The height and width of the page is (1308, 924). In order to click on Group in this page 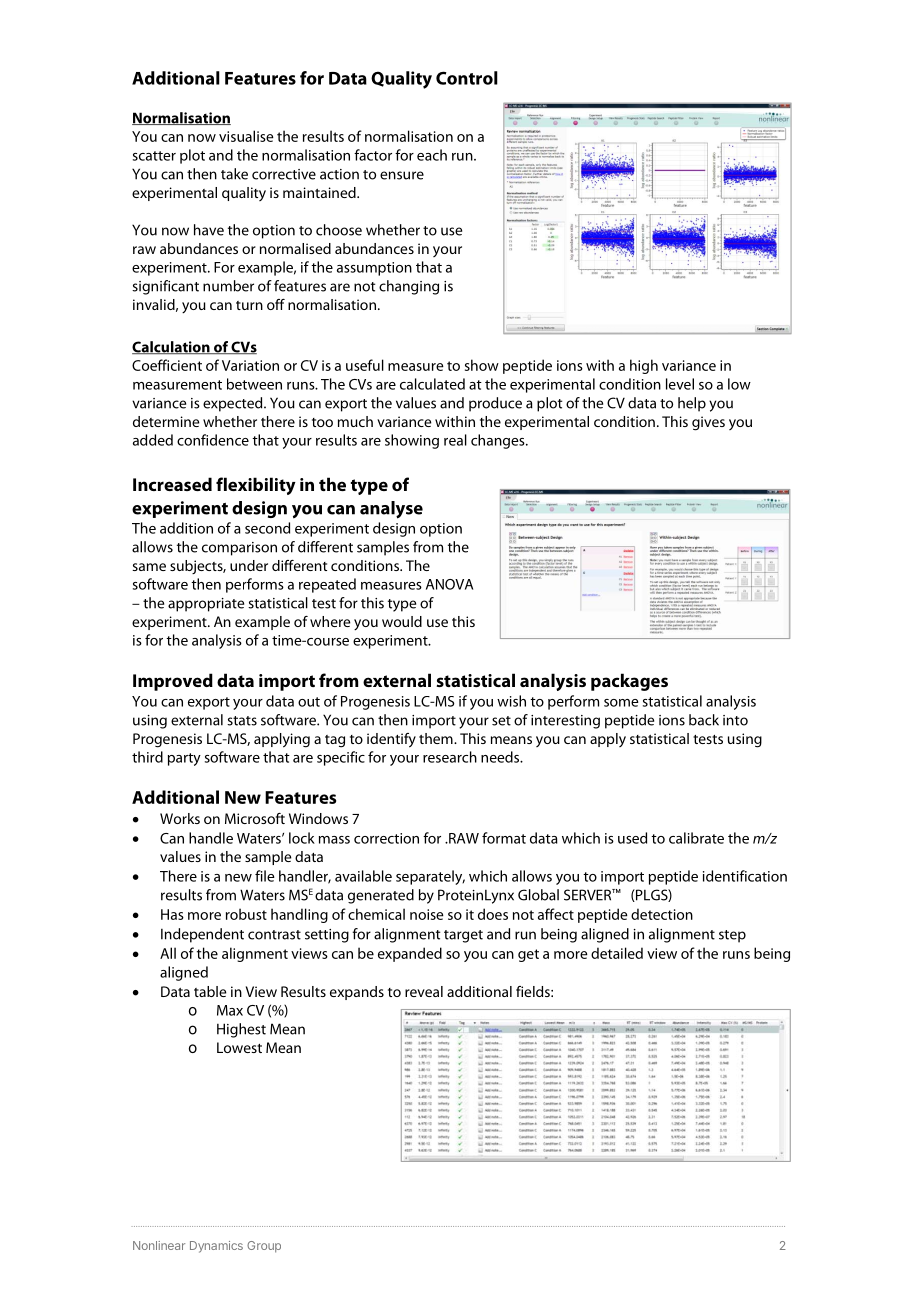, I will do `click(264, 1247)`.
